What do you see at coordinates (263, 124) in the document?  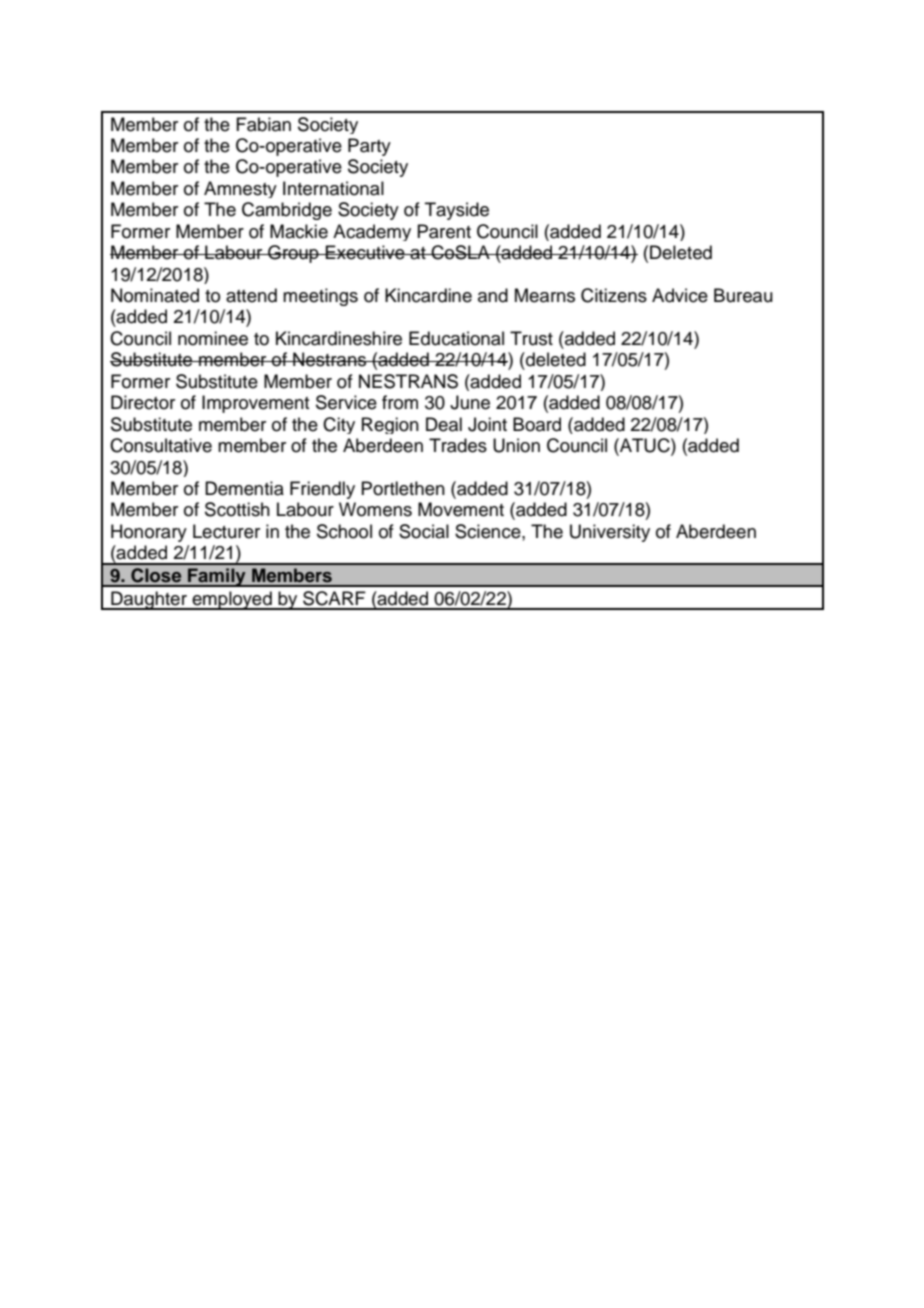 I see `Fabian` at bounding box center [263, 124].
